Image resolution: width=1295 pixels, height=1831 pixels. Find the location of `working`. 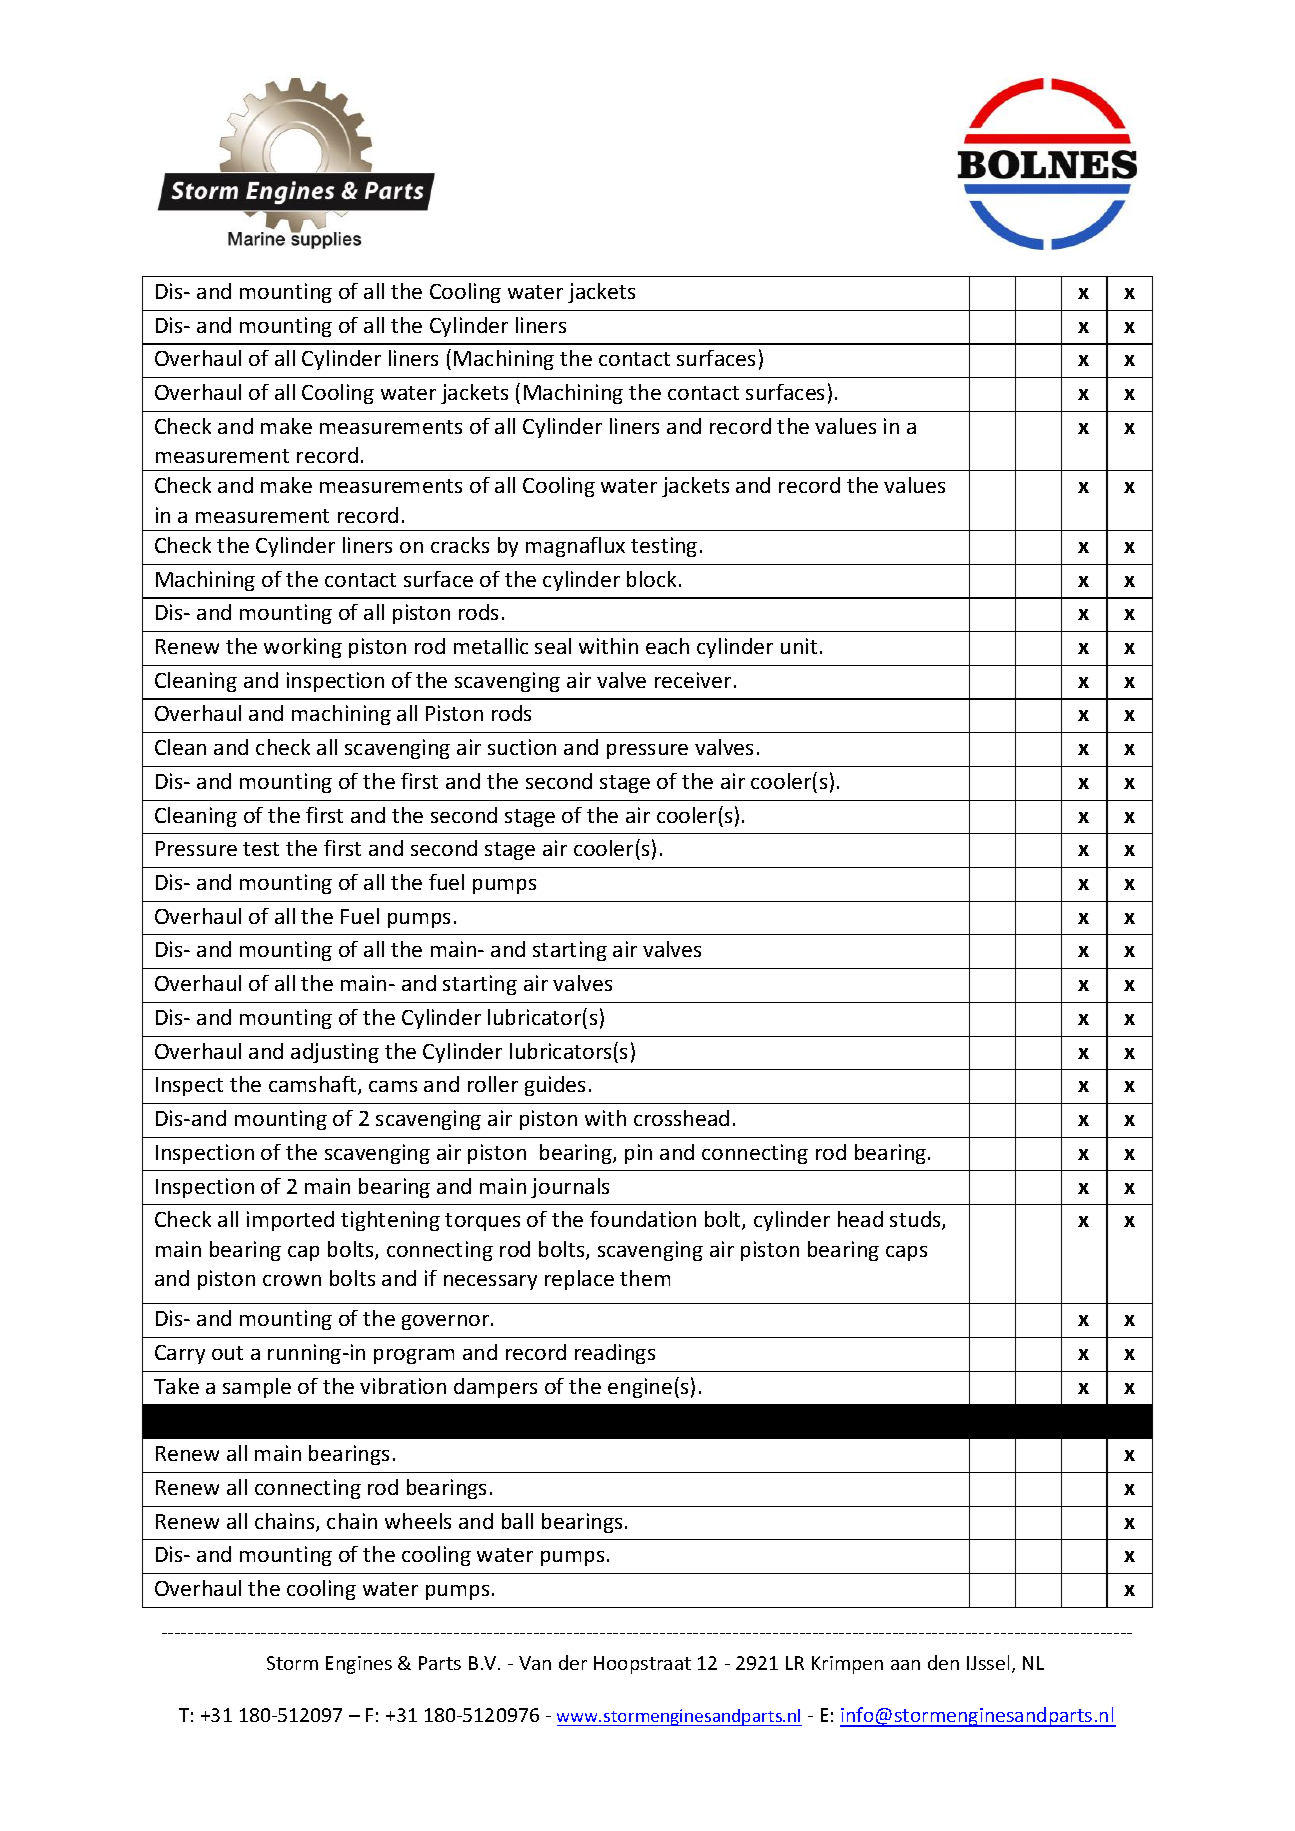

working is located at coordinates (303, 648).
